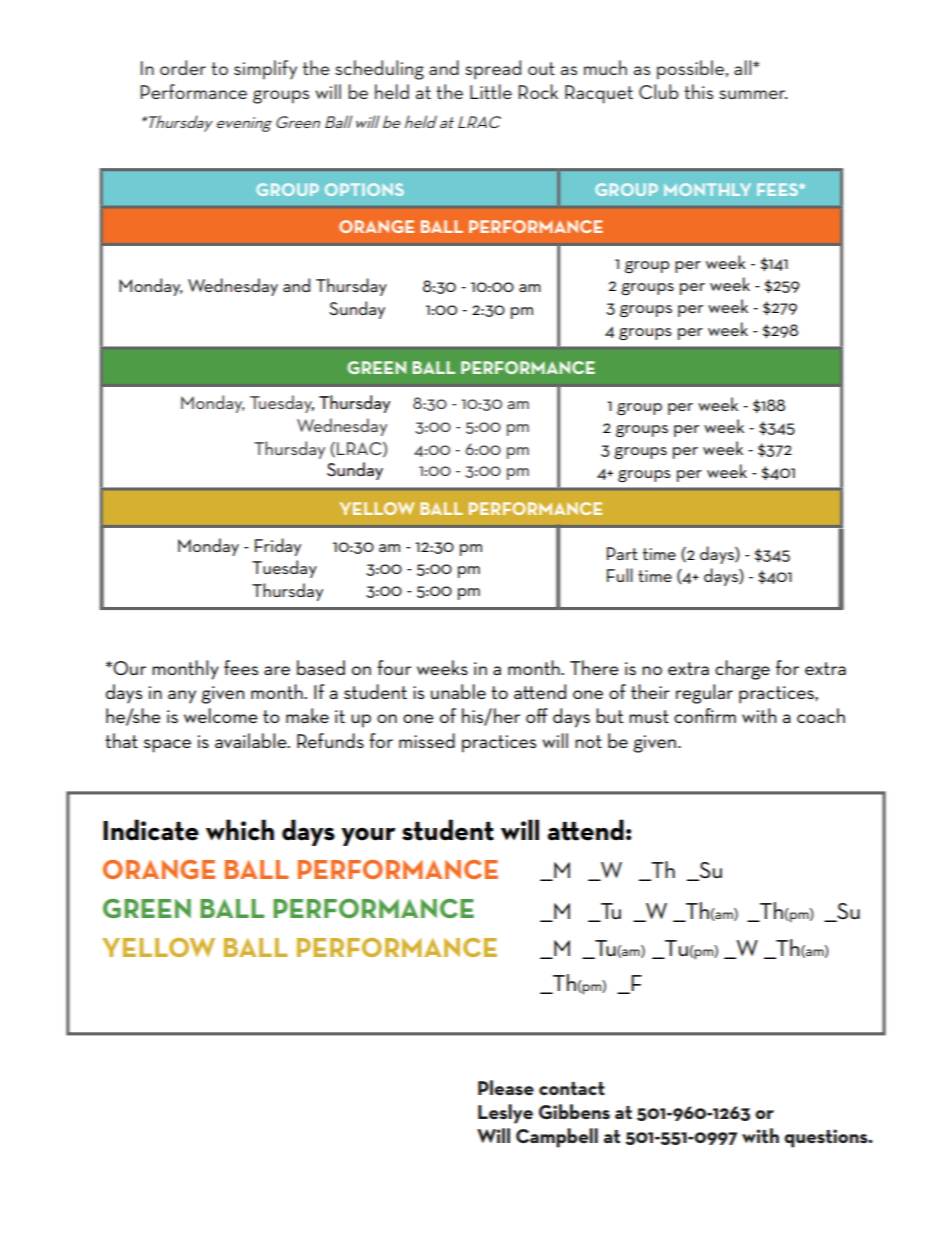 Image resolution: width=952 pixels, height=1233 pixels. I want to click on four, so click(394, 667).
